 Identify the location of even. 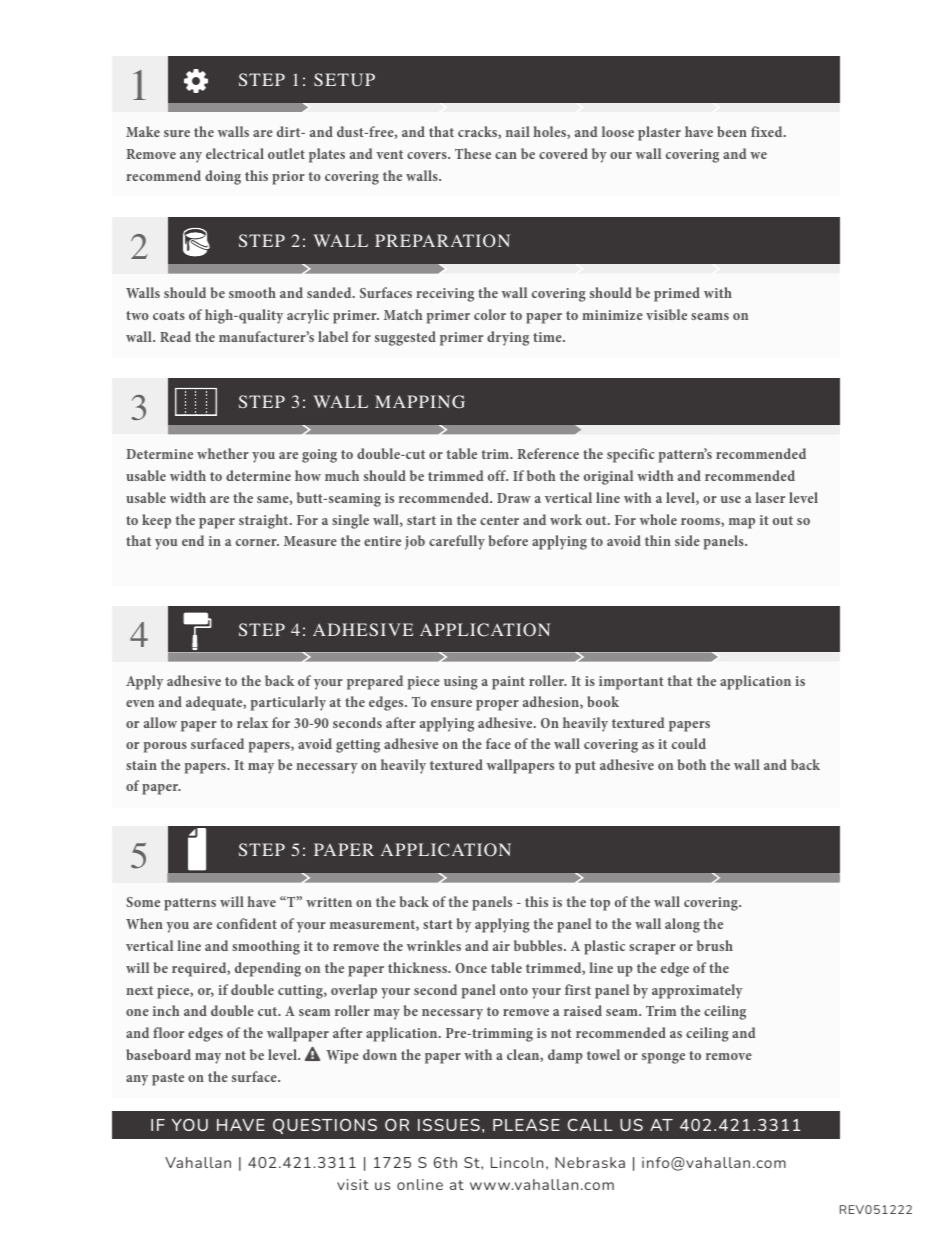
(140, 703).
